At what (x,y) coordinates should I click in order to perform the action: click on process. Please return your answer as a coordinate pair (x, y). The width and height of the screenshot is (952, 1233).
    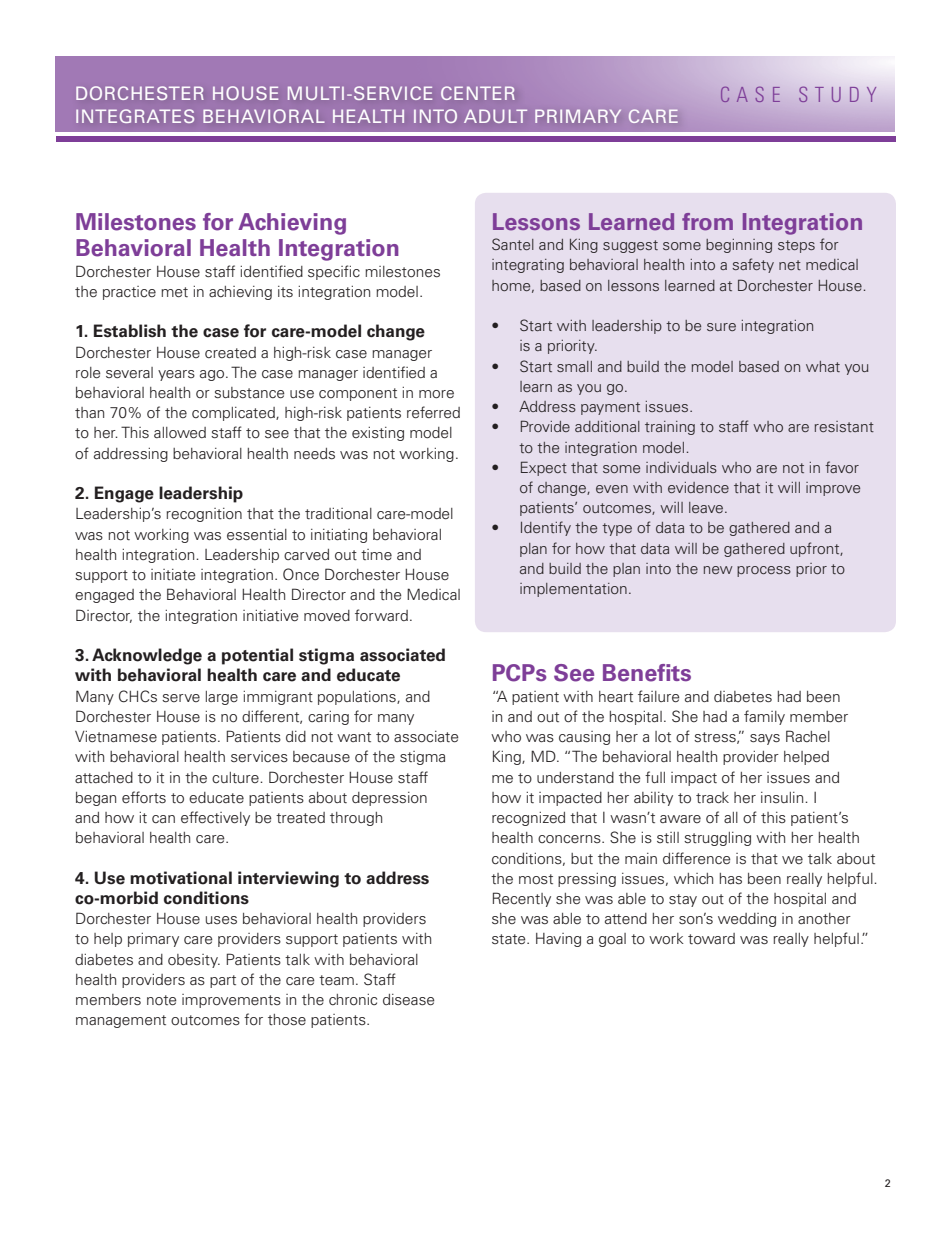
    Looking at the image, I should click on (764, 571).
